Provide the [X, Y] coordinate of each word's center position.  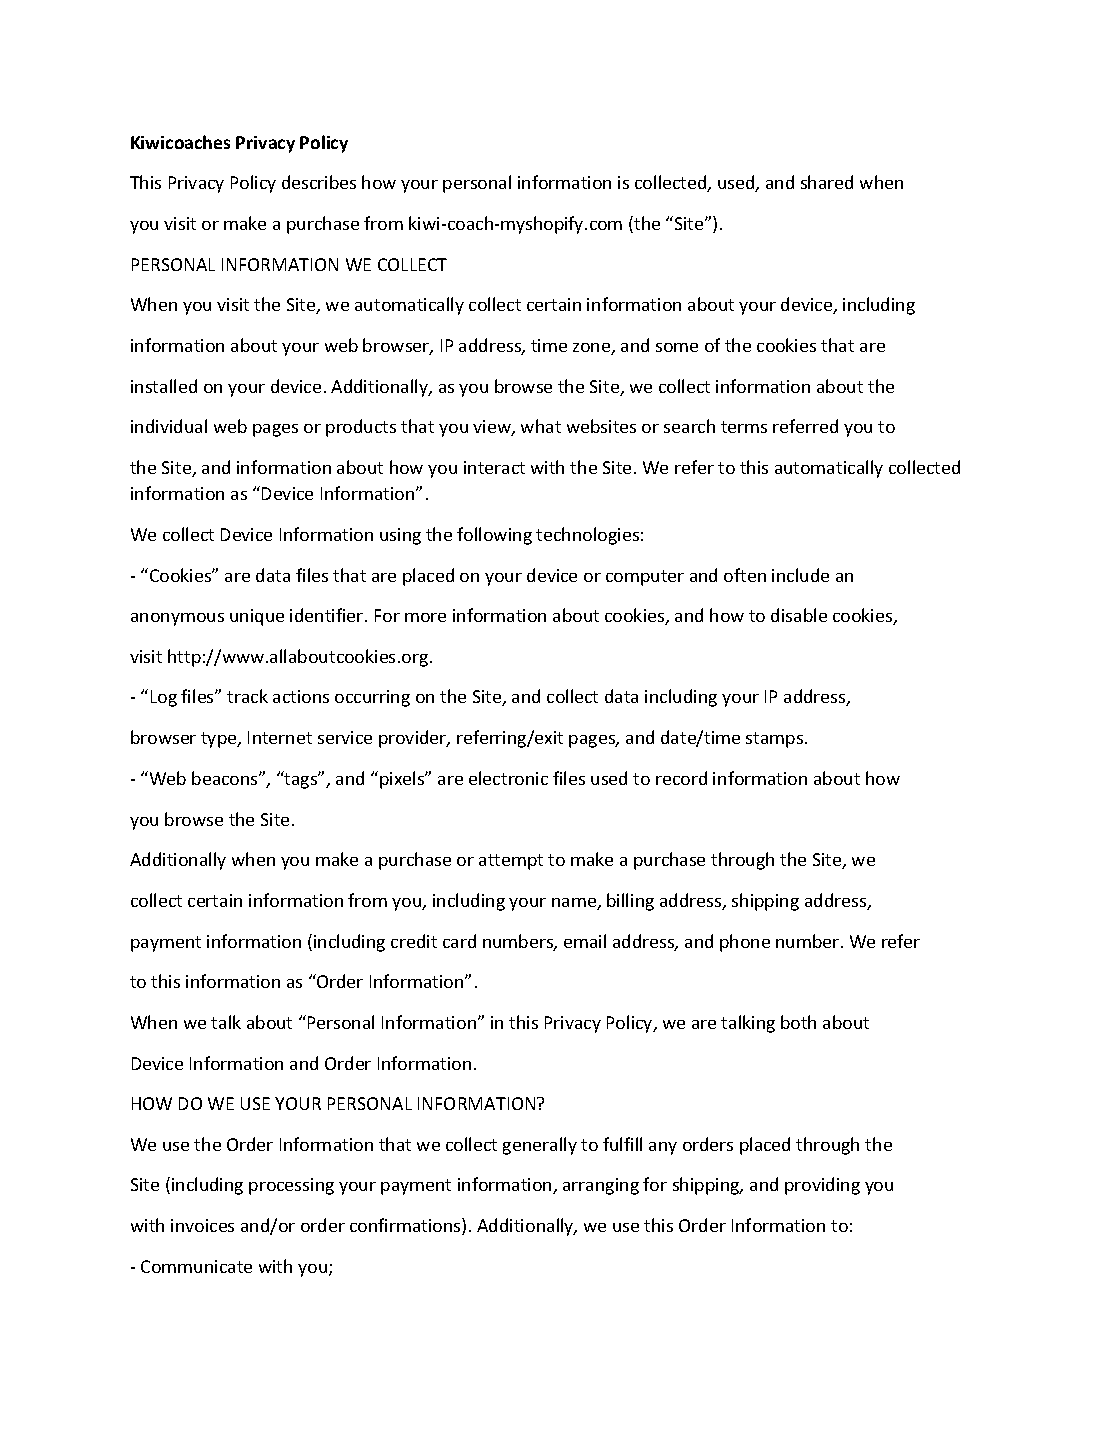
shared [827, 182]
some [677, 347]
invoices [202, 1225]
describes [319, 182]
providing [822, 1186]
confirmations [406, 1226]
